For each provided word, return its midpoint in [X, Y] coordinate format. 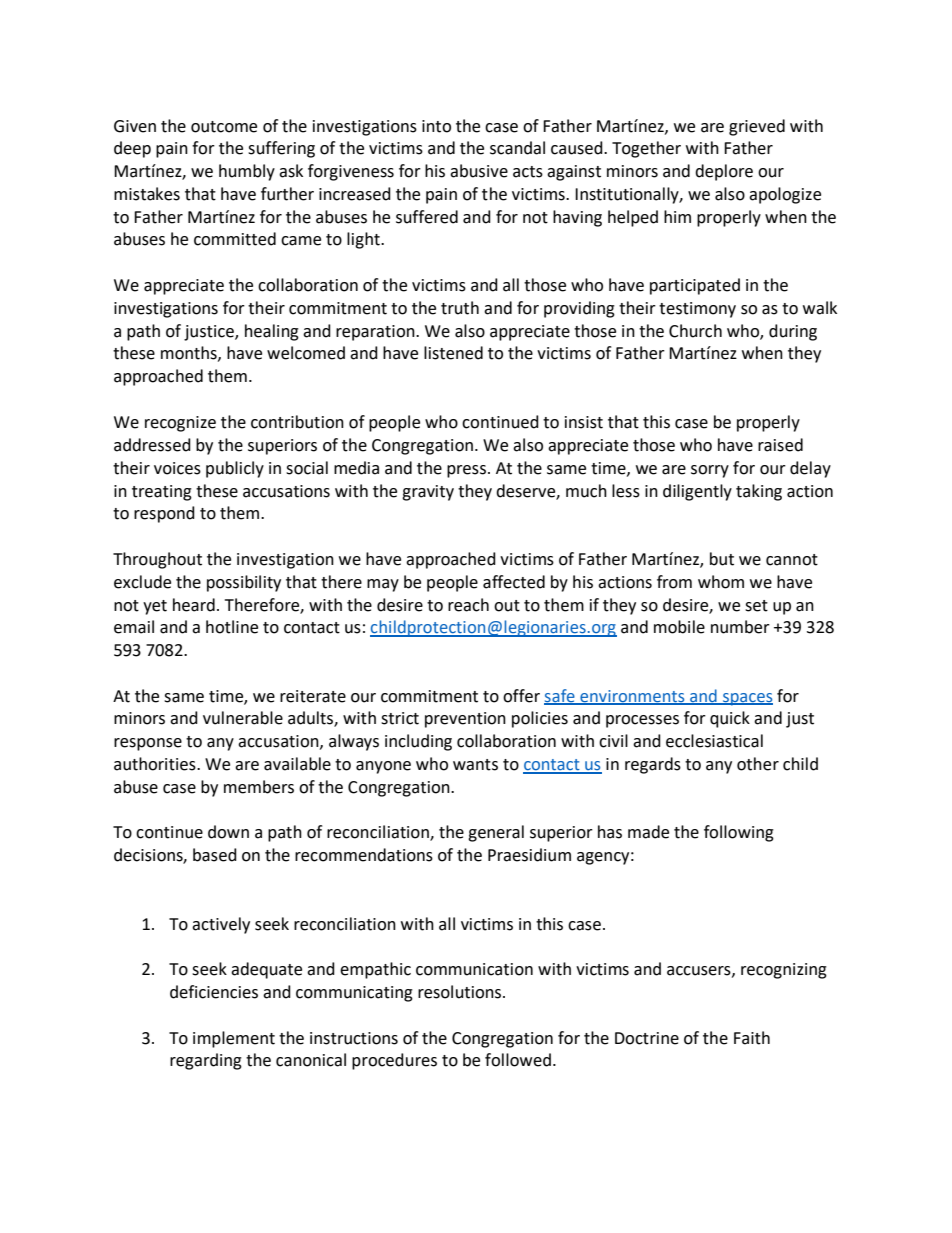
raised [780, 445]
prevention [465, 720]
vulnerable [243, 718]
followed [518, 1060]
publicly [235, 469]
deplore [724, 172]
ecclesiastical [714, 741]
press [466, 471]
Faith [752, 1038]
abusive [479, 171]
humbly [247, 172]
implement [234, 1039]
